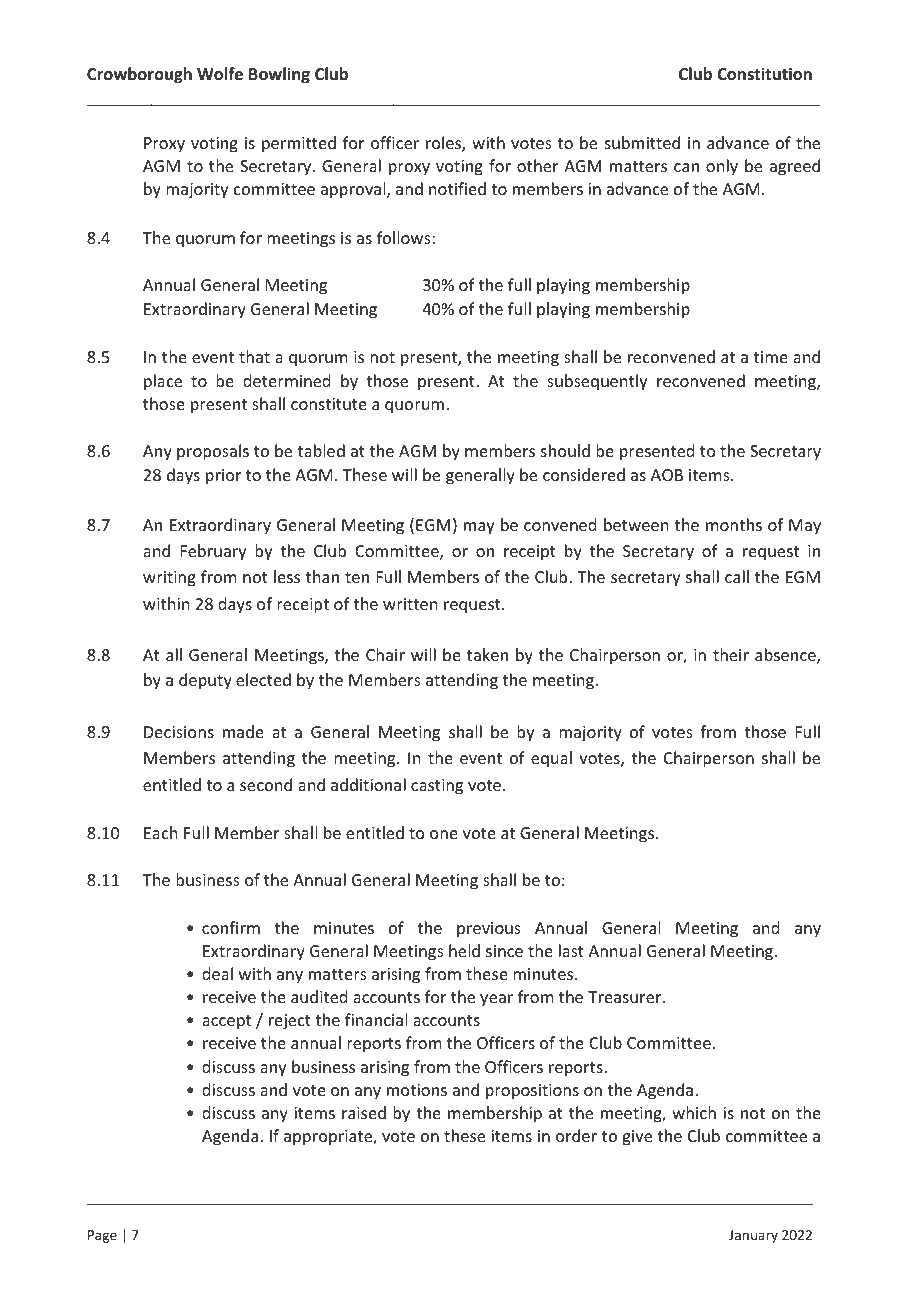 This screenshot has width=924, height=1308. Describe the element at coordinates (457, 188) in the screenshot. I see `notified` at that location.
